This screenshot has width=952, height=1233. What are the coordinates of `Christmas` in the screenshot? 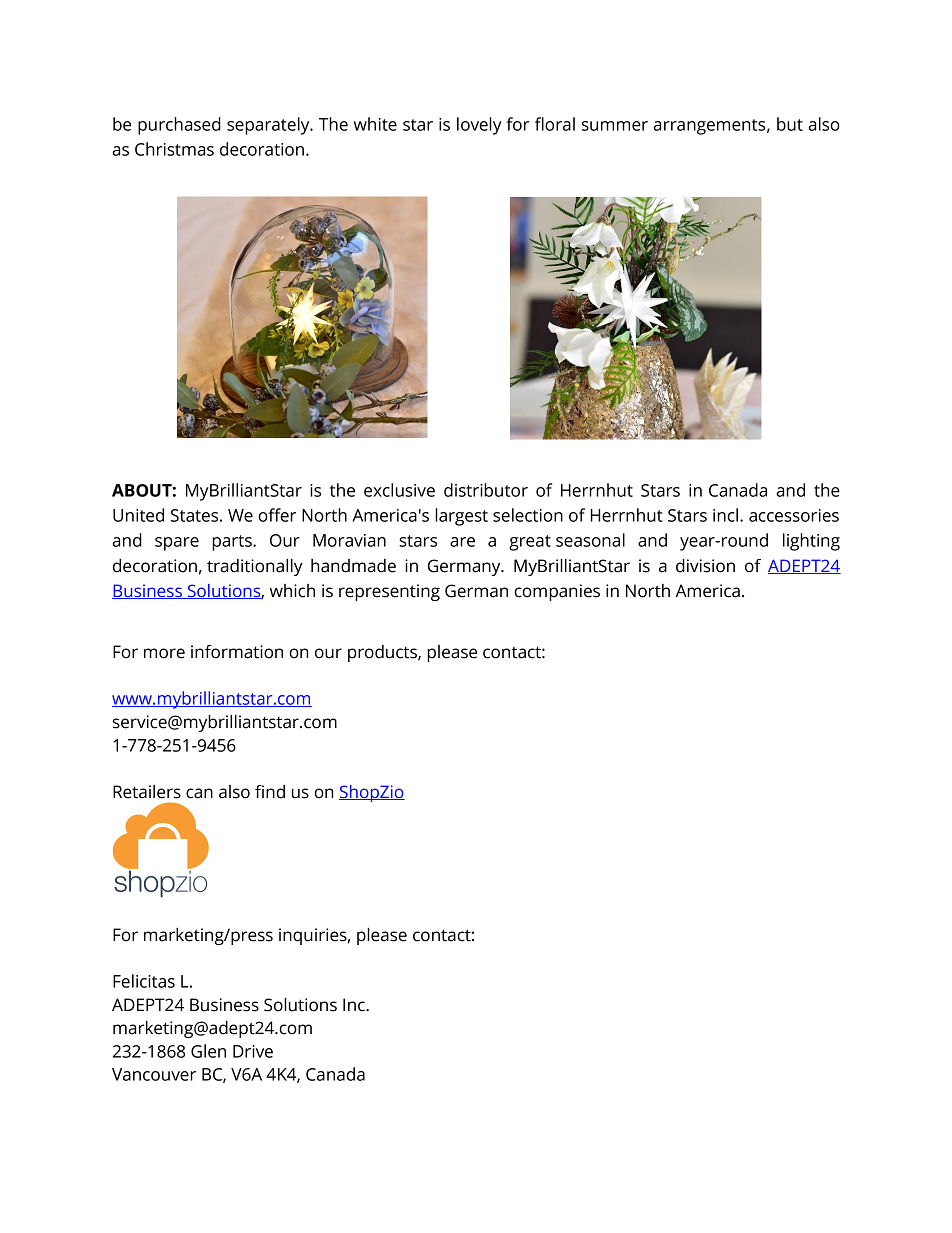 It's located at (174, 149).
